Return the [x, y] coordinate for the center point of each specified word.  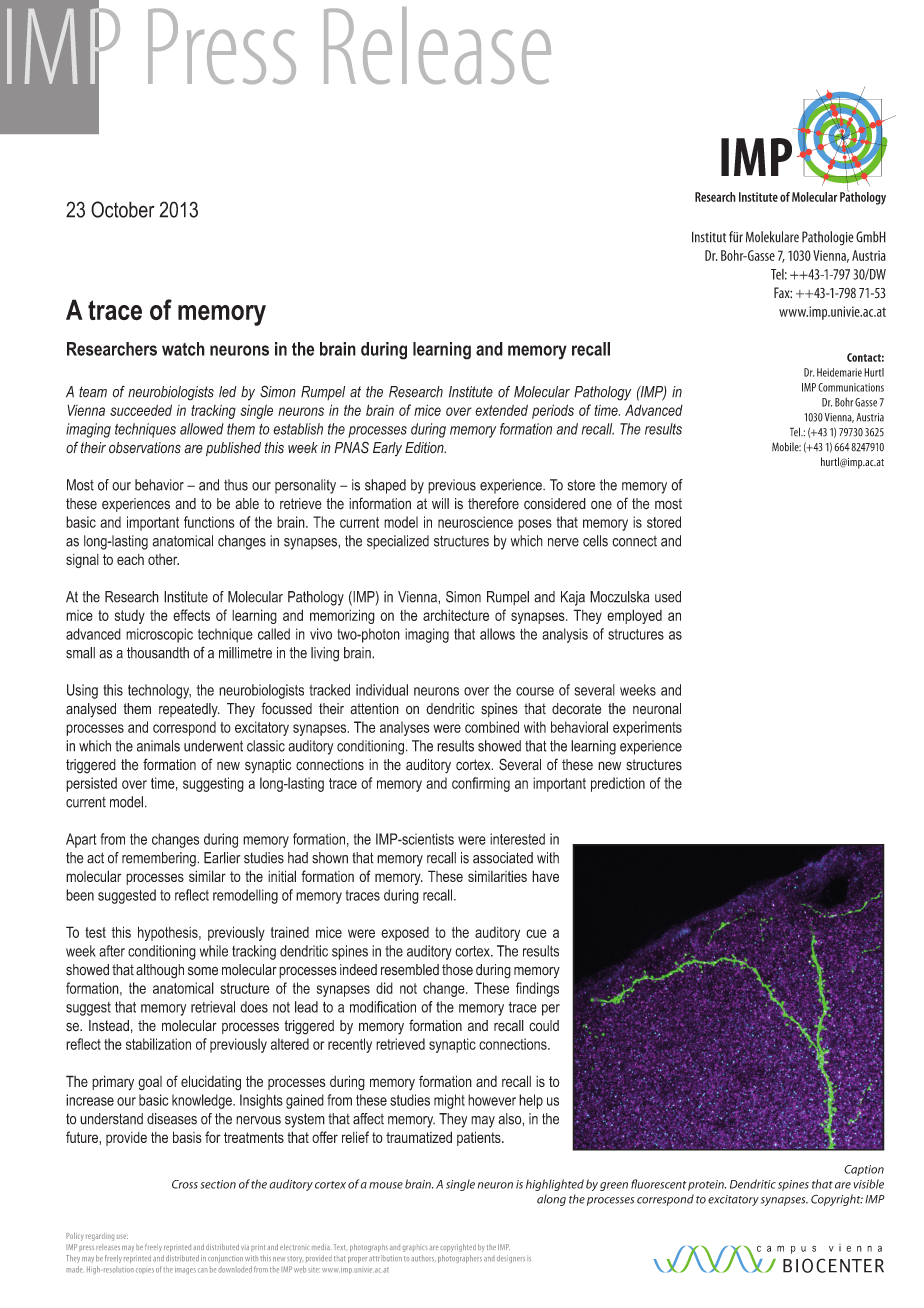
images [185, 1271]
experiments [647, 728]
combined [492, 727]
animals [158, 746]
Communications [851, 387]
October [123, 209]
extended [501, 410]
